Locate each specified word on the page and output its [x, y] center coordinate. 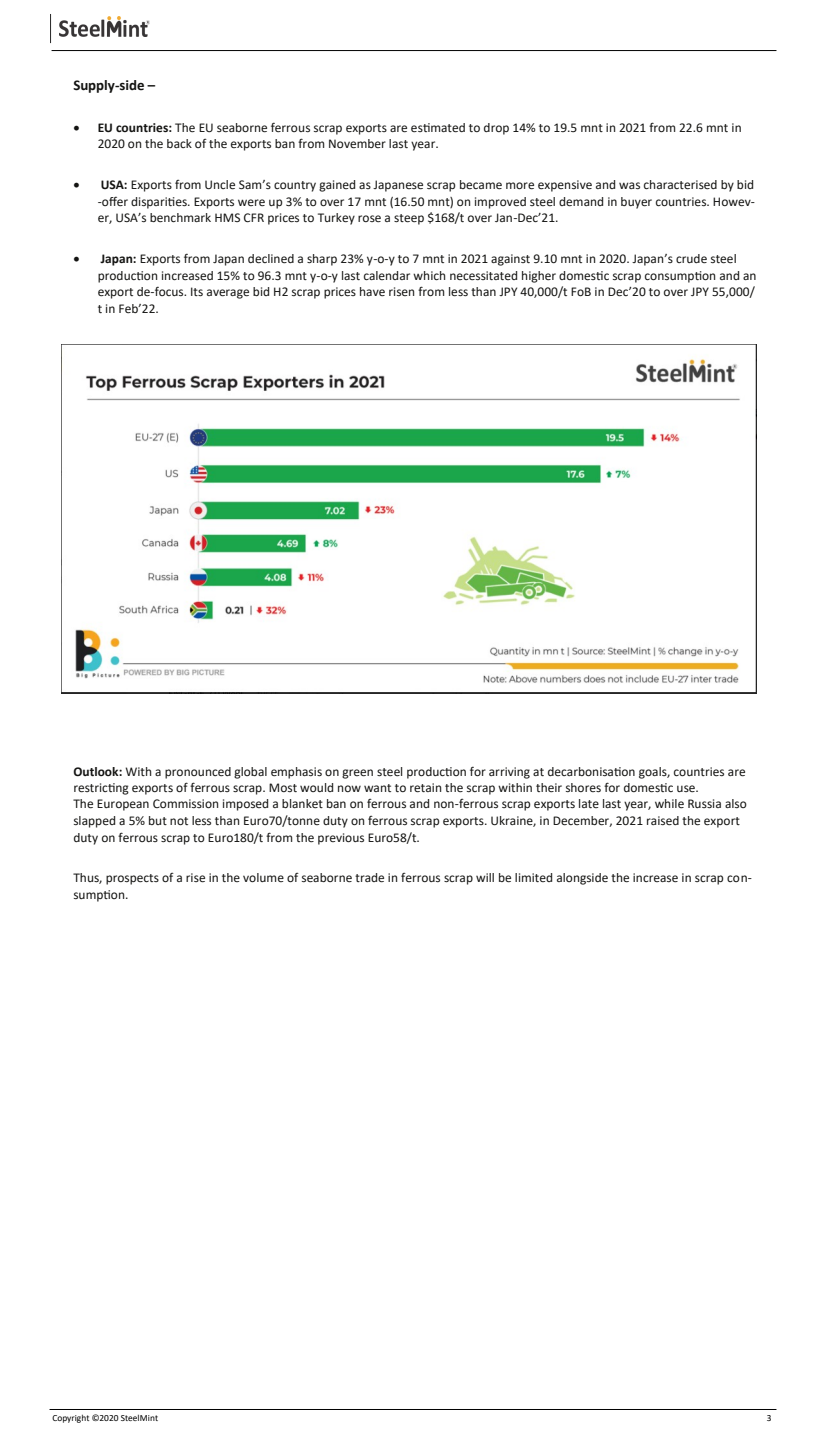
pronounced [198, 773]
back [179, 143]
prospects [132, 879]
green [357, 774]
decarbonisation [591, 771]
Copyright [70, 1419]
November [357, 144]
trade [369, 878]
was [629, 185]
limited [533, 877]
